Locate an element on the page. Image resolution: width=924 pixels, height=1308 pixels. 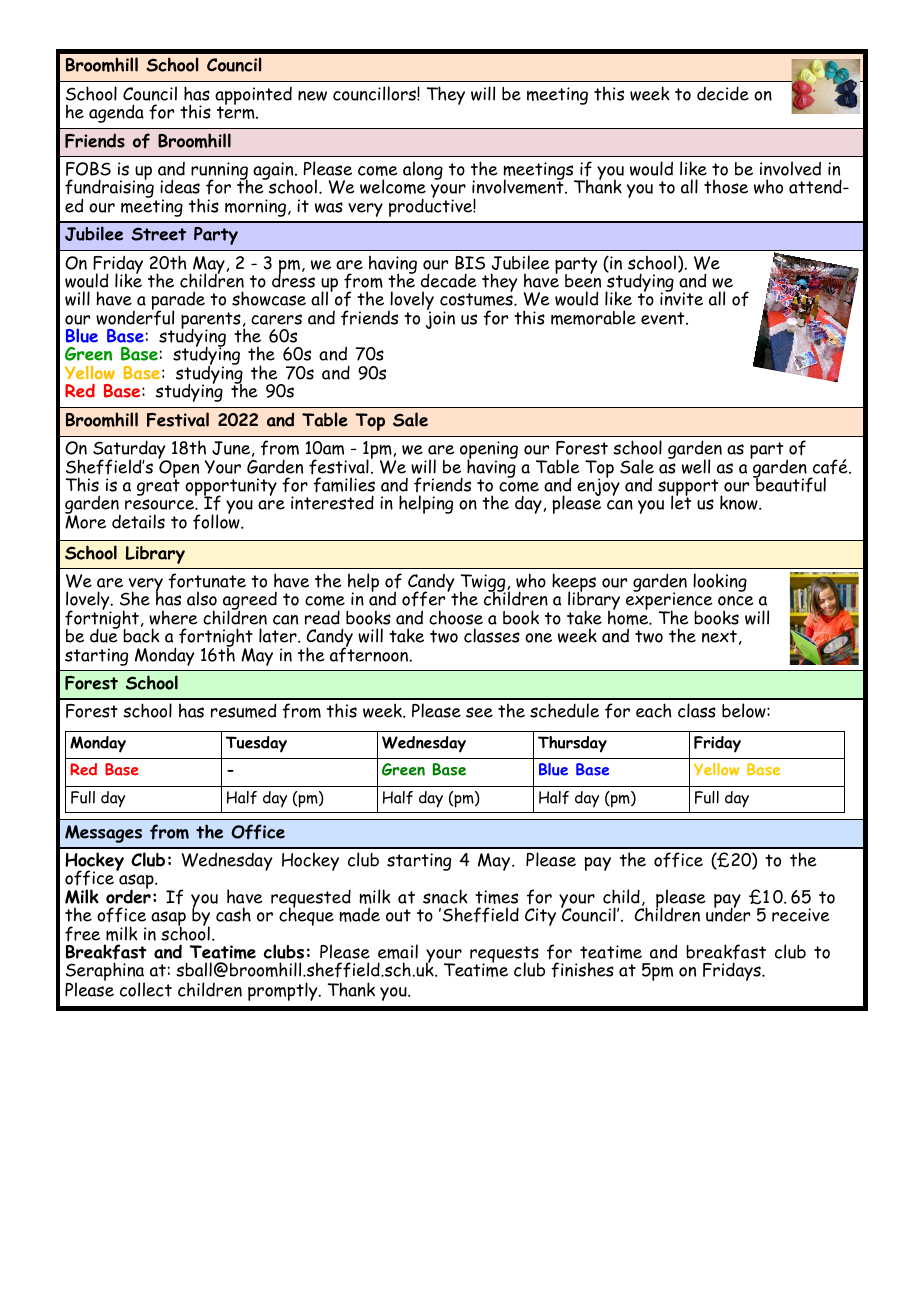
offer is located at coordinates (425, 598).
